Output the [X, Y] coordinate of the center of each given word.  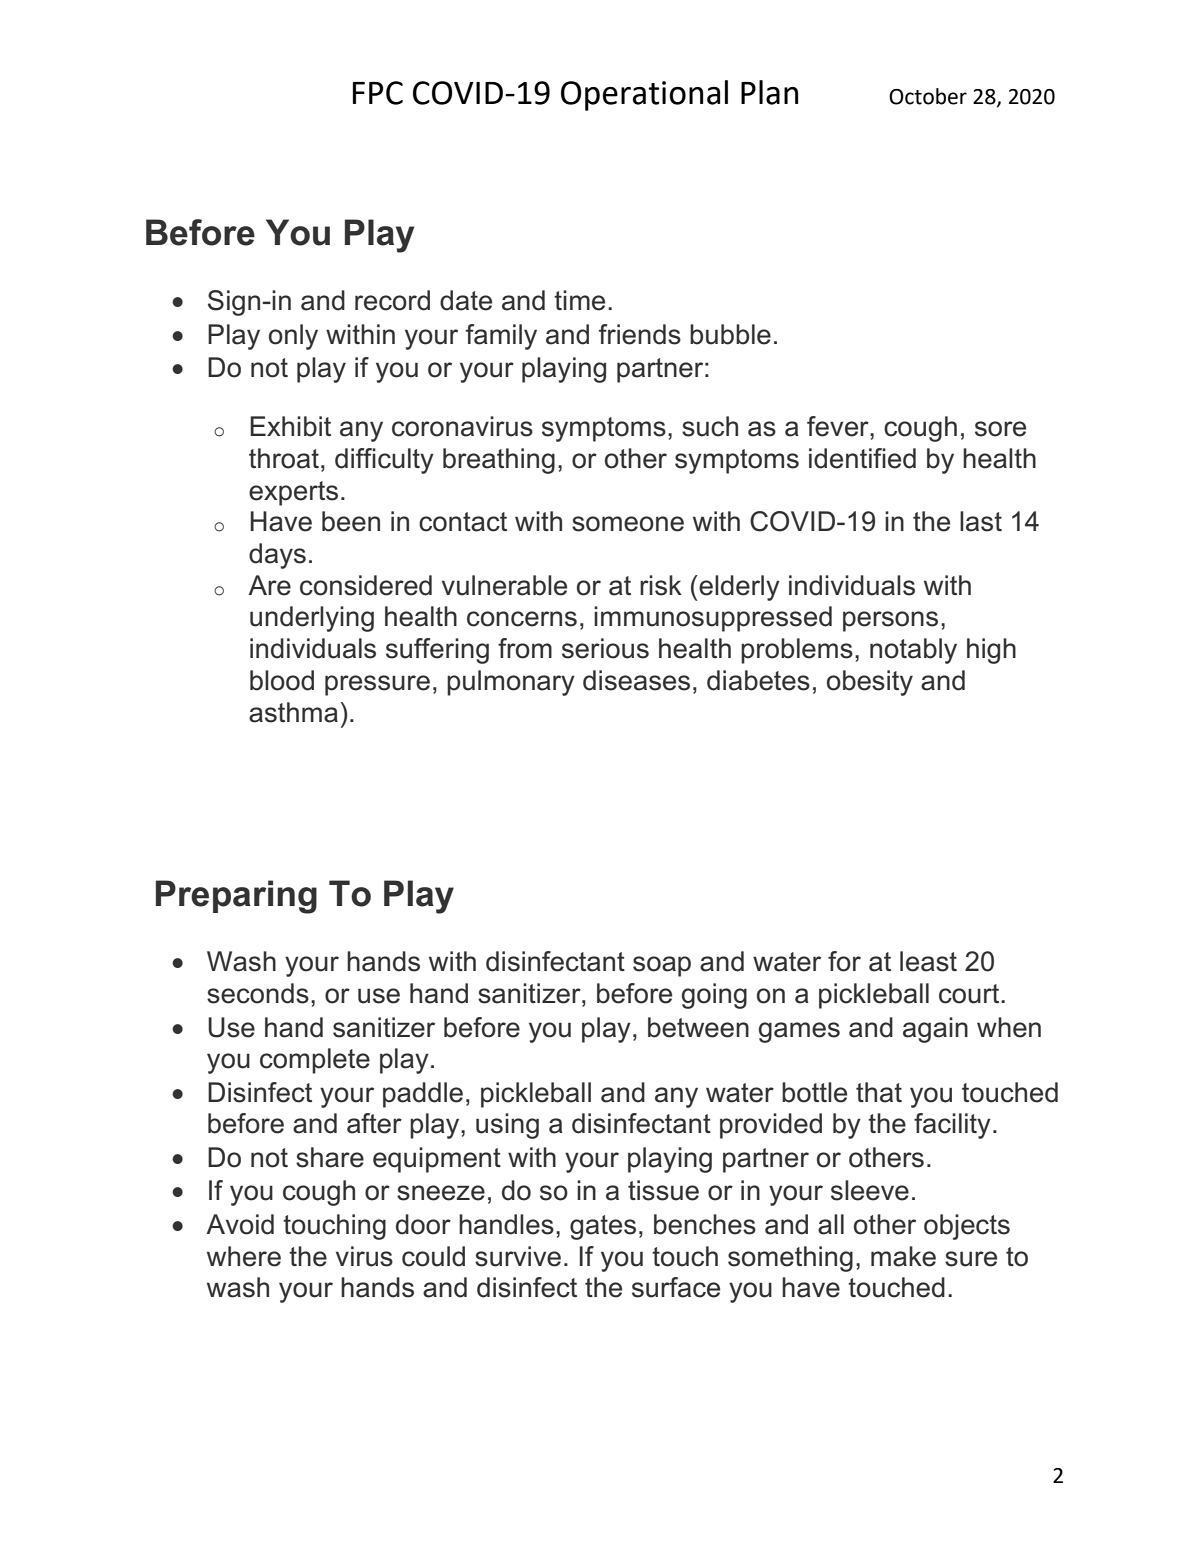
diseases [636, 680]
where [244, 1256]
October [928, 96]
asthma [293, 712]
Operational [644, 95]
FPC [378, 93]
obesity [870, 683]
